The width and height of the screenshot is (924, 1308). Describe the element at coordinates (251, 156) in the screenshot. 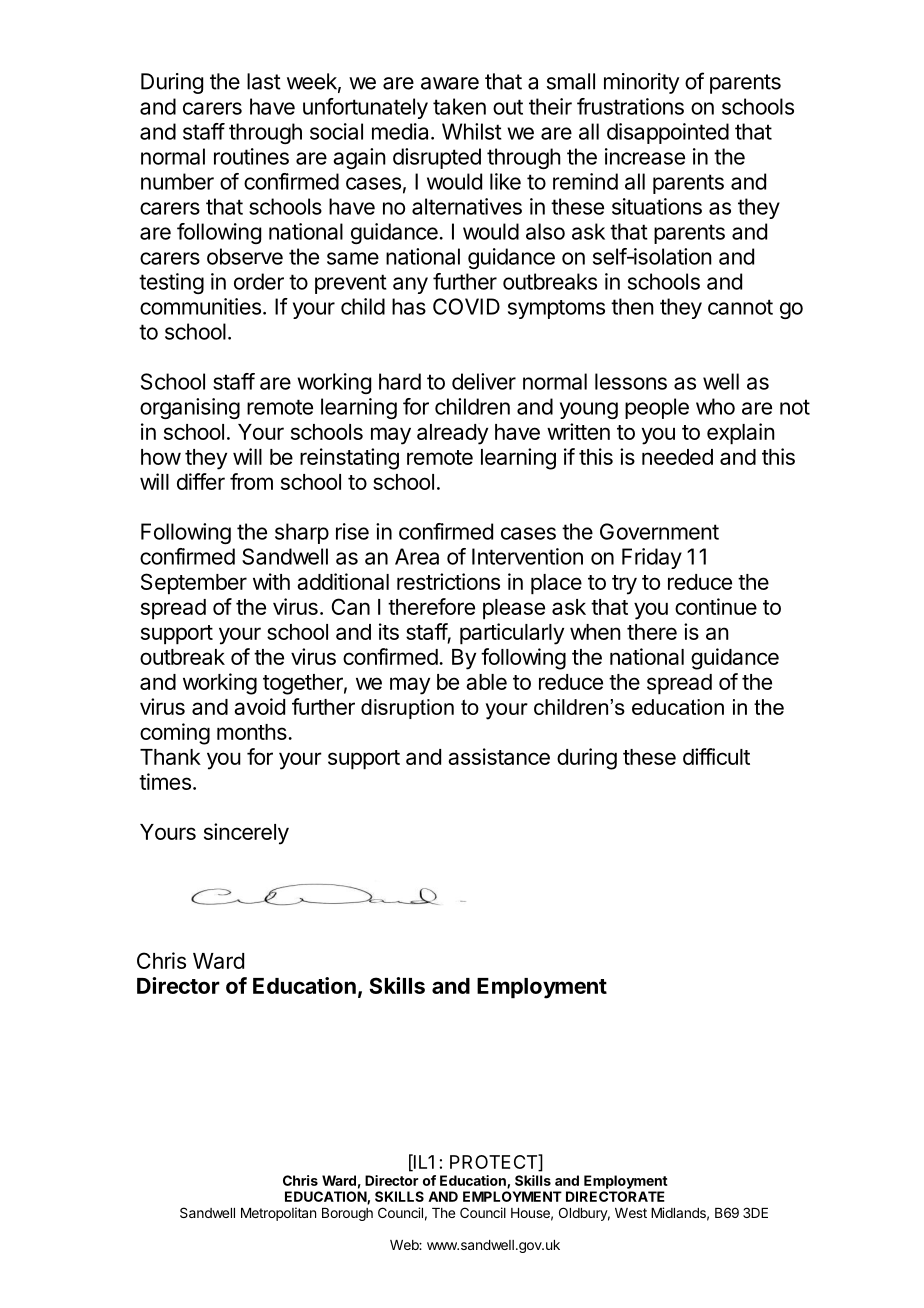

I see `routines` at that location.
